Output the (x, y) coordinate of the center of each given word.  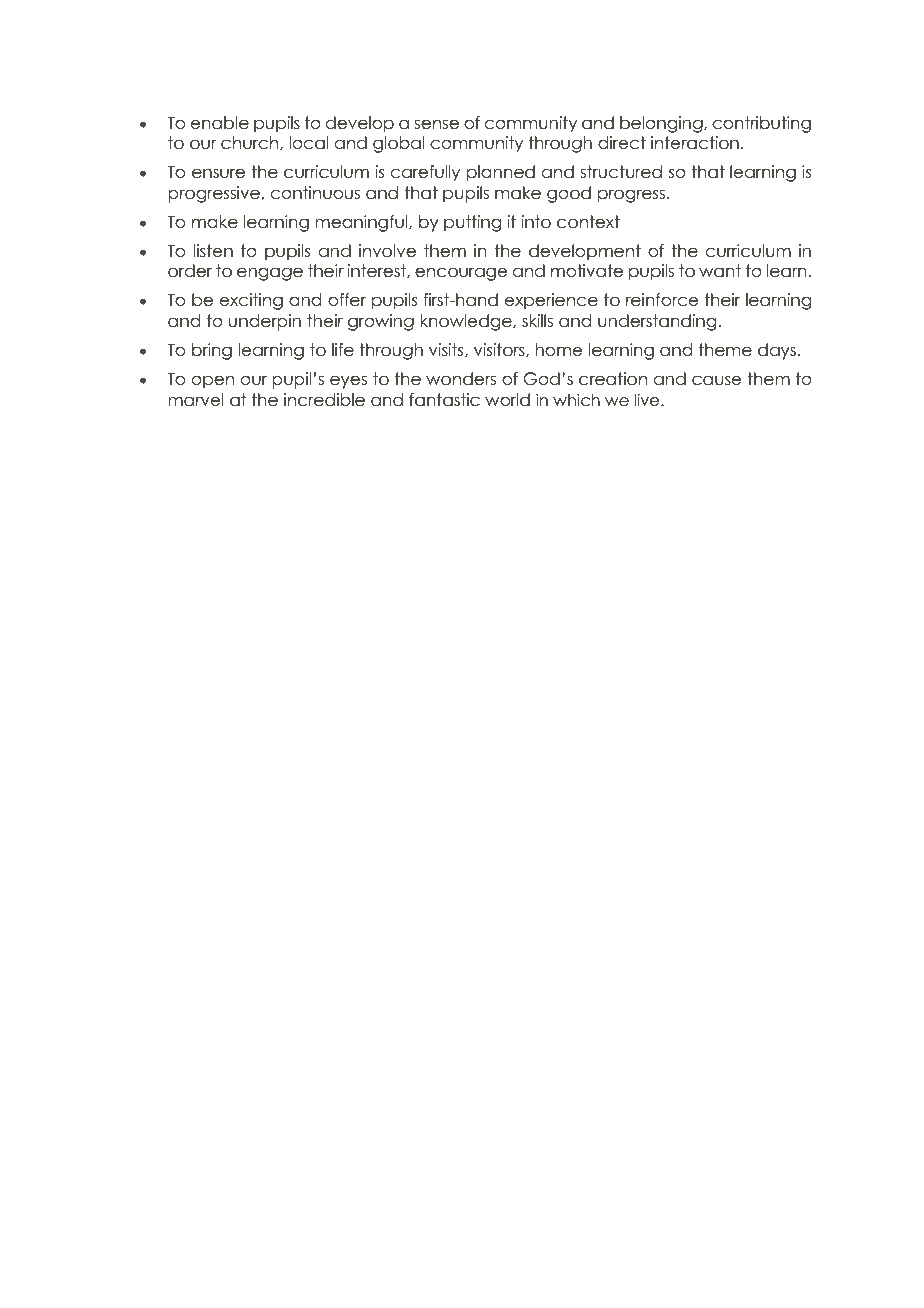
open (213, 382)
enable (220, 123)
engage (270, 274)
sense (436, 124)
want (720, 271)
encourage (461, 274)
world (507, 400)
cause (716, 380)
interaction (695, 143)
